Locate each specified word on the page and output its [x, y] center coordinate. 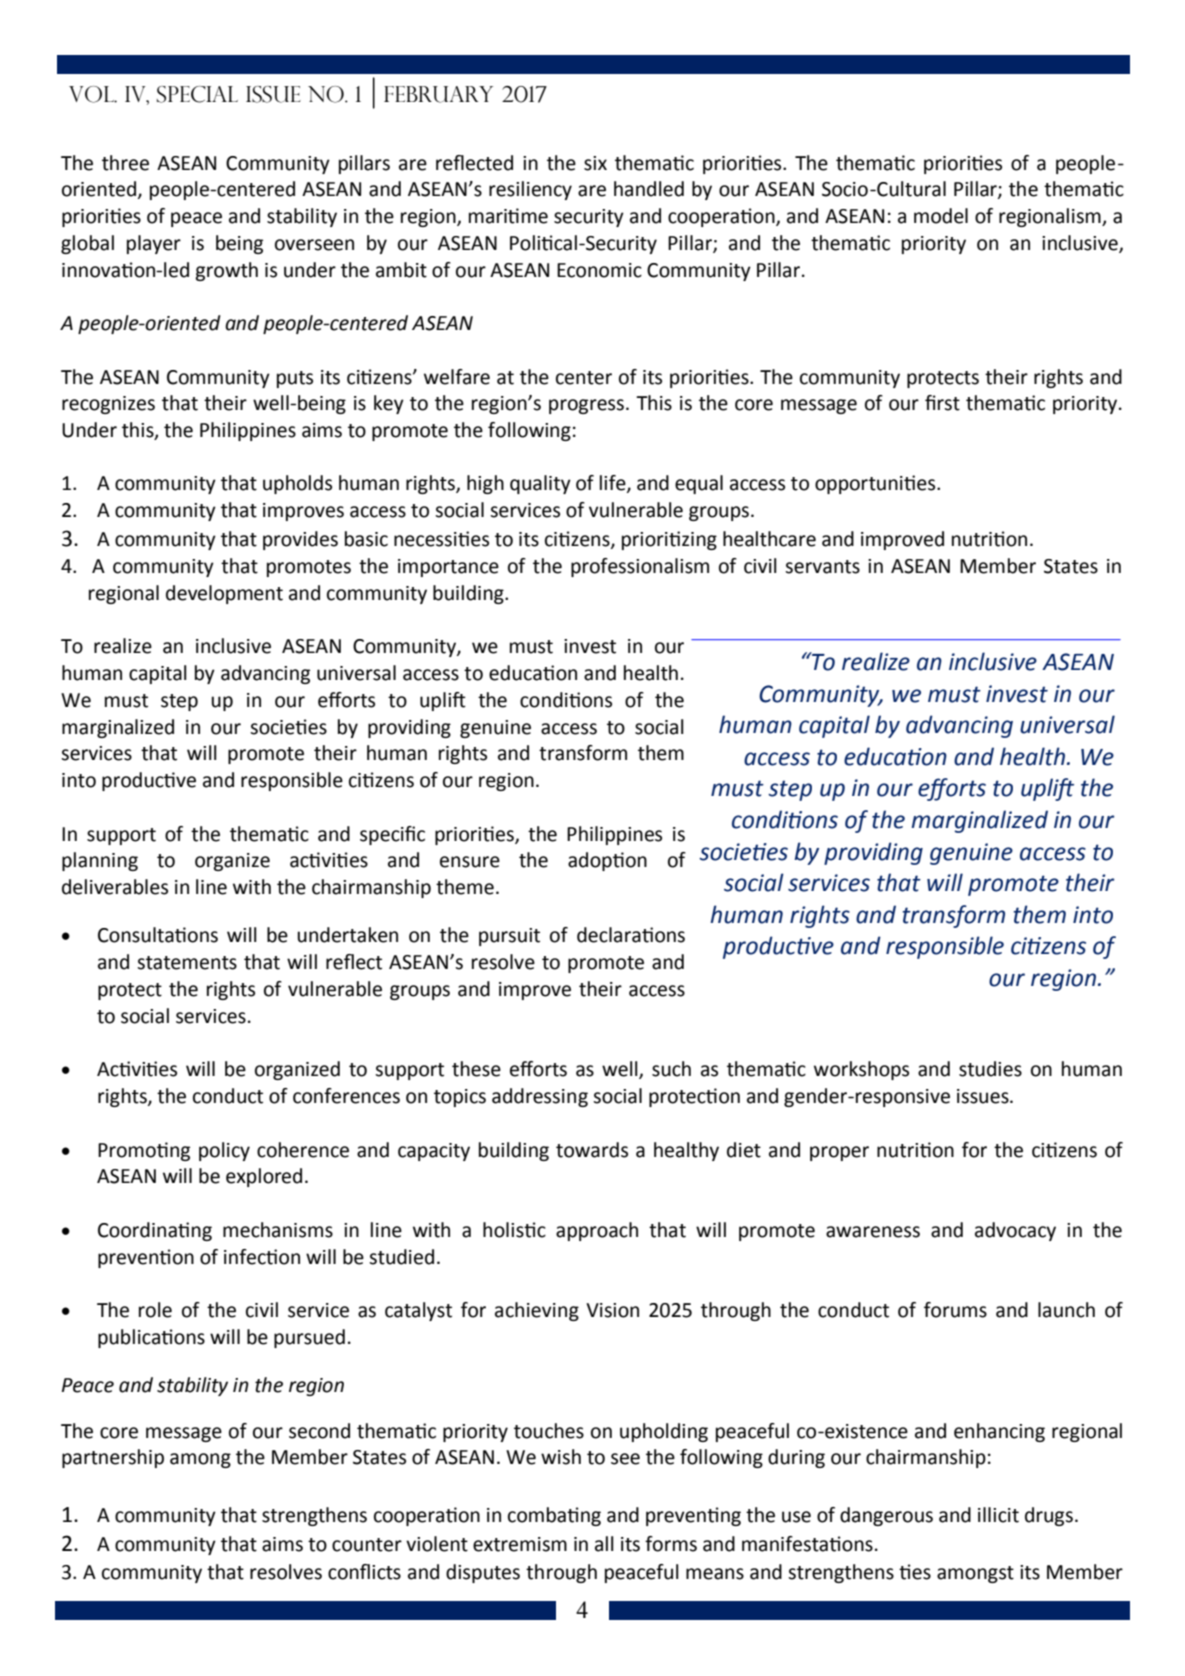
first [942, 403]
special [197, 94]
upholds [297, 484]
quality [540, 484]
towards [592, 1150]
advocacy [1015, 1231]
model [941, 216]
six [595, 163]
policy [224, 1151]
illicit [998, 1515]
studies [990, 1069]
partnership [113, 1458]
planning [100, 861]
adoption [607, 861]
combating [554, 1516]
